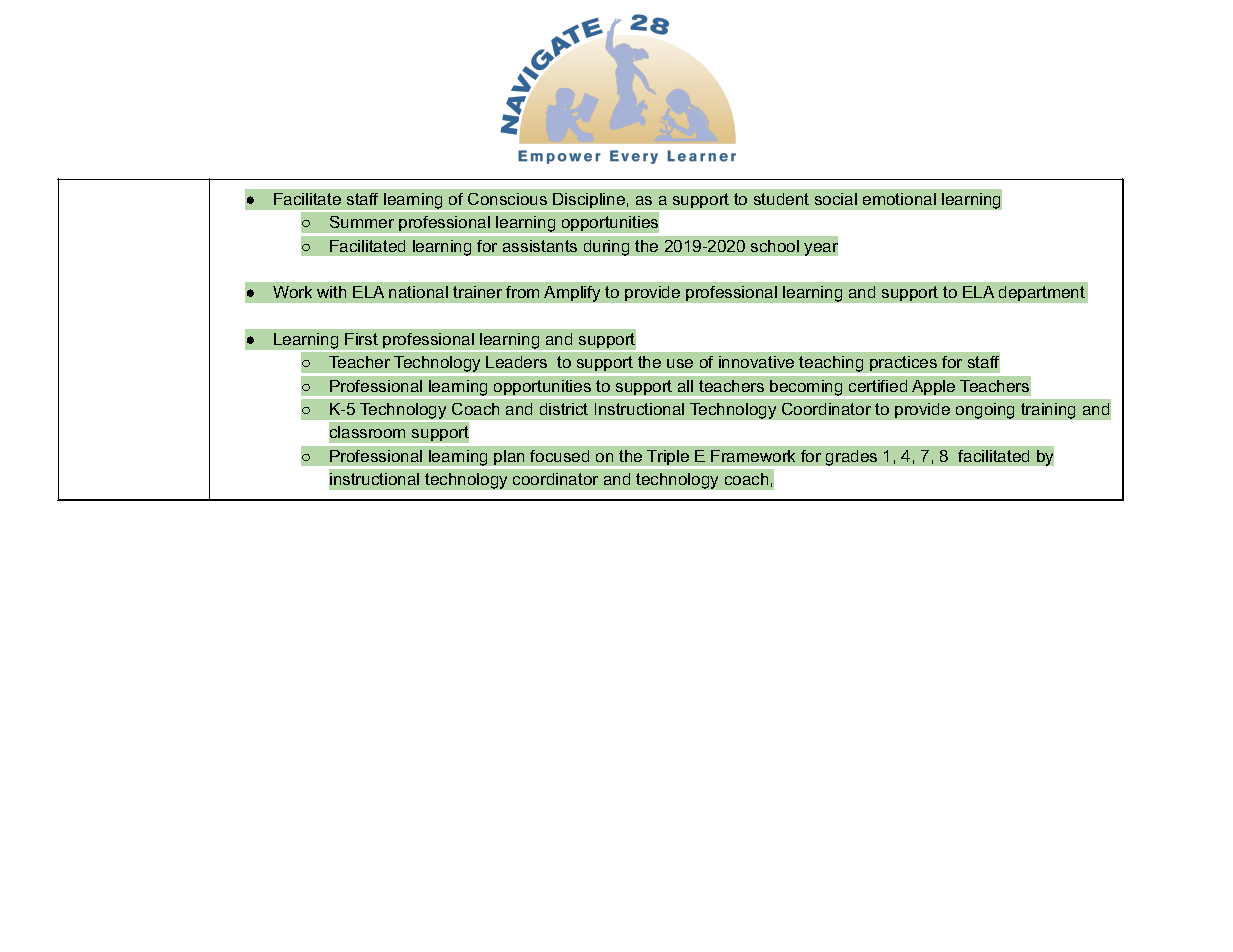  What do you see at coordinates (516, 362) in the document?
I see `Leaders` at bounding box center [516, 362].
